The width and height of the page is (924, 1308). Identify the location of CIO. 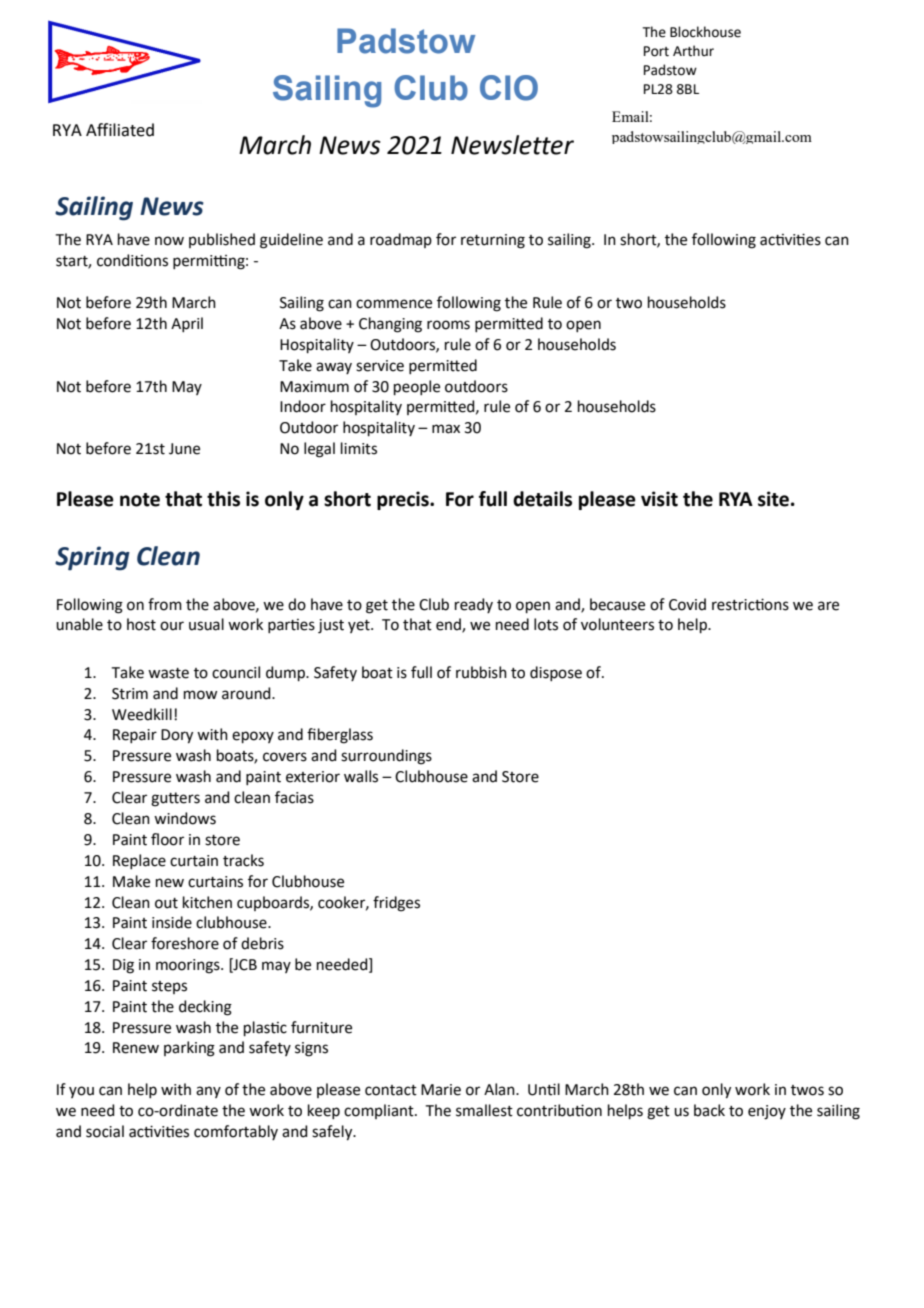
(509, 88).
